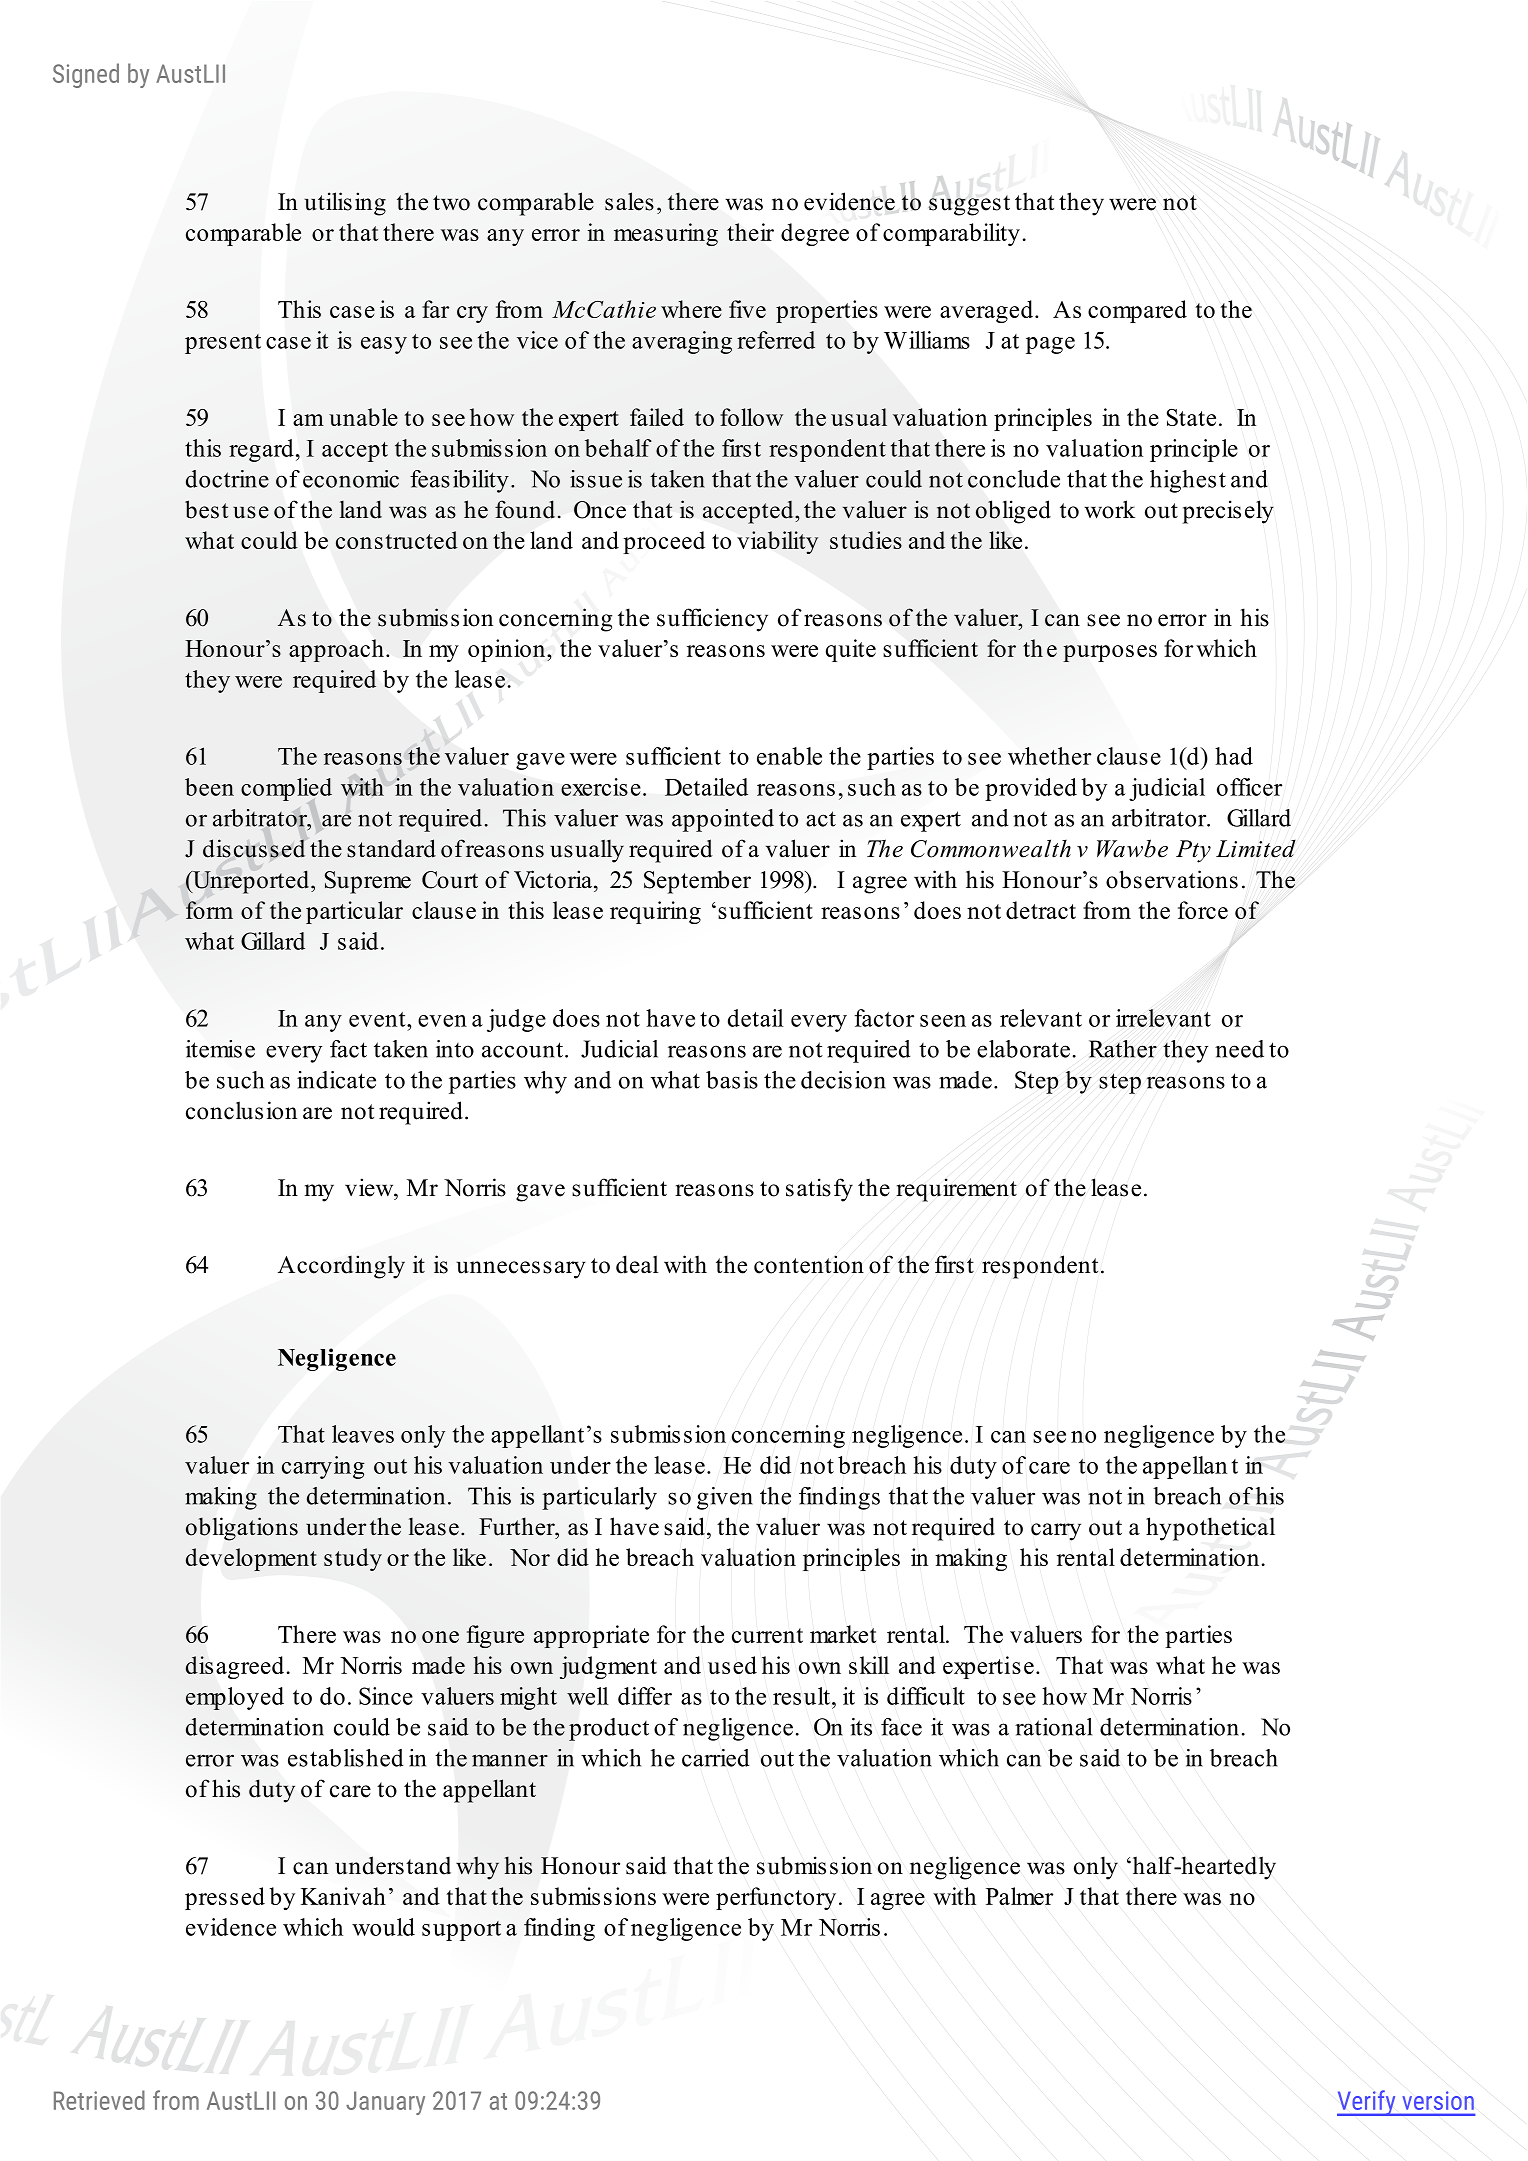  Describe the element at coordinates (725, 1498) in the screenshot. I see `given` at that location.
